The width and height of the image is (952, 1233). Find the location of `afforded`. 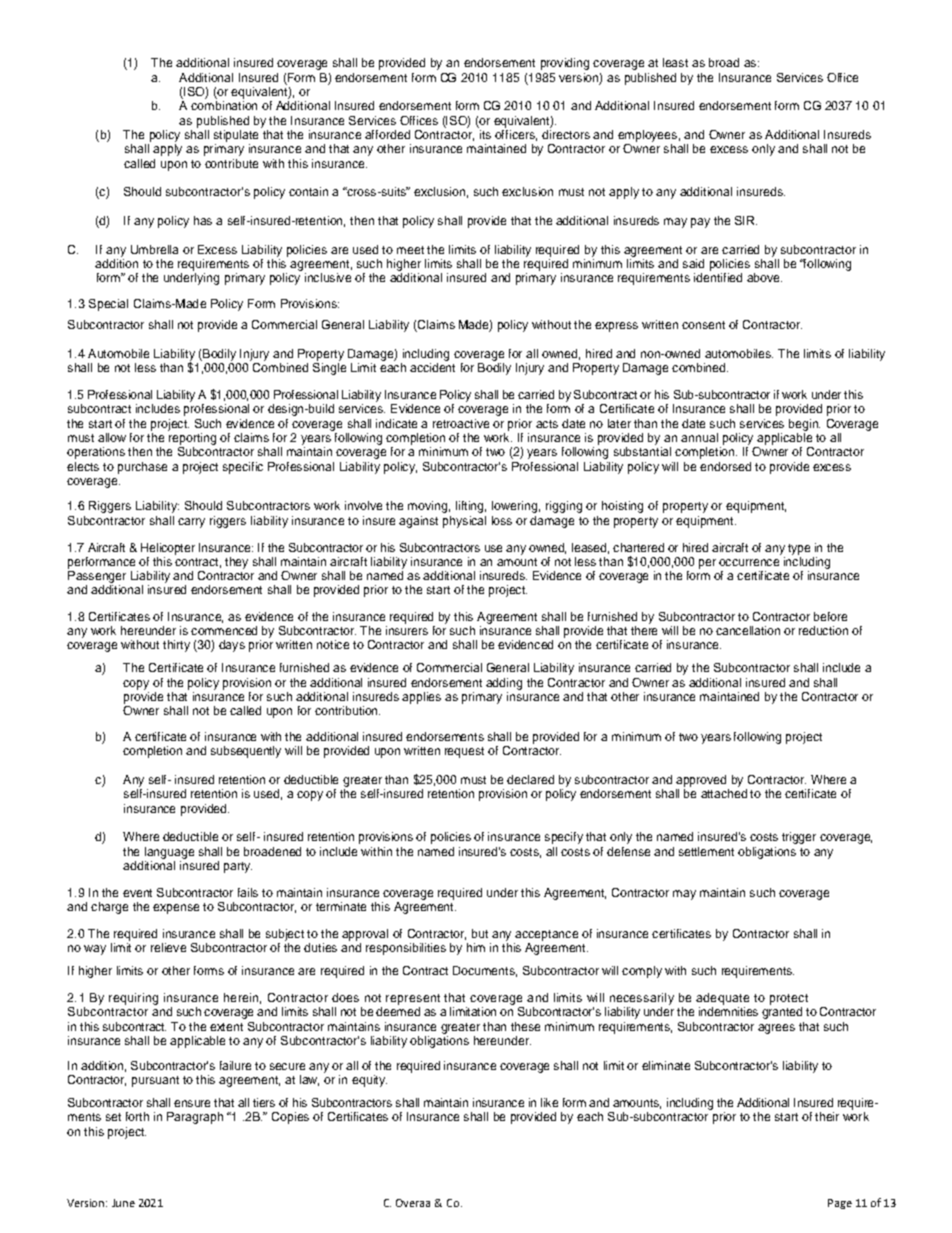

afforded is located at coordinates (387, 134).
